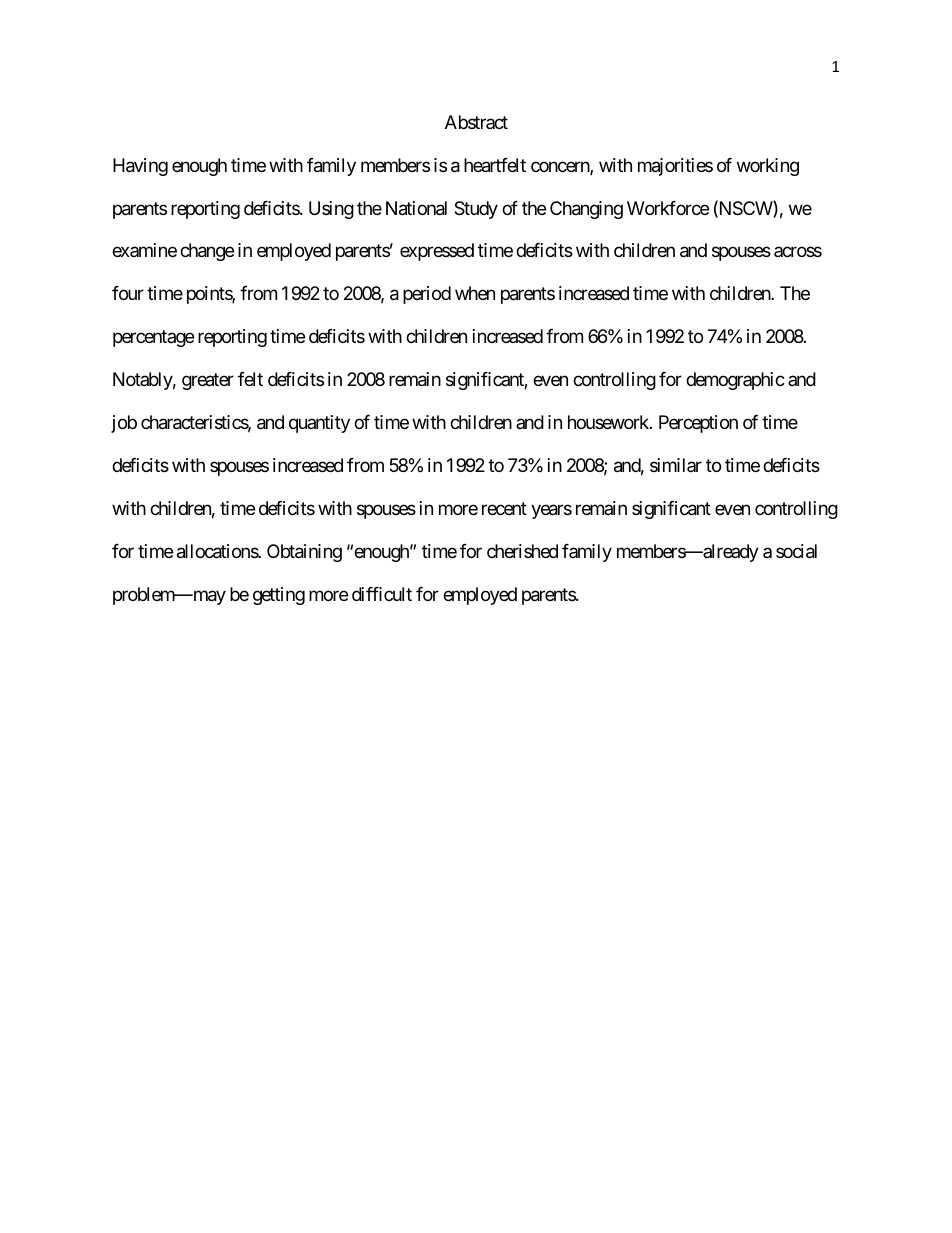 The height and width of the page is (1233, 952). Describe the element at coordinates (768, 167) in the page. I see `working` at that location.
